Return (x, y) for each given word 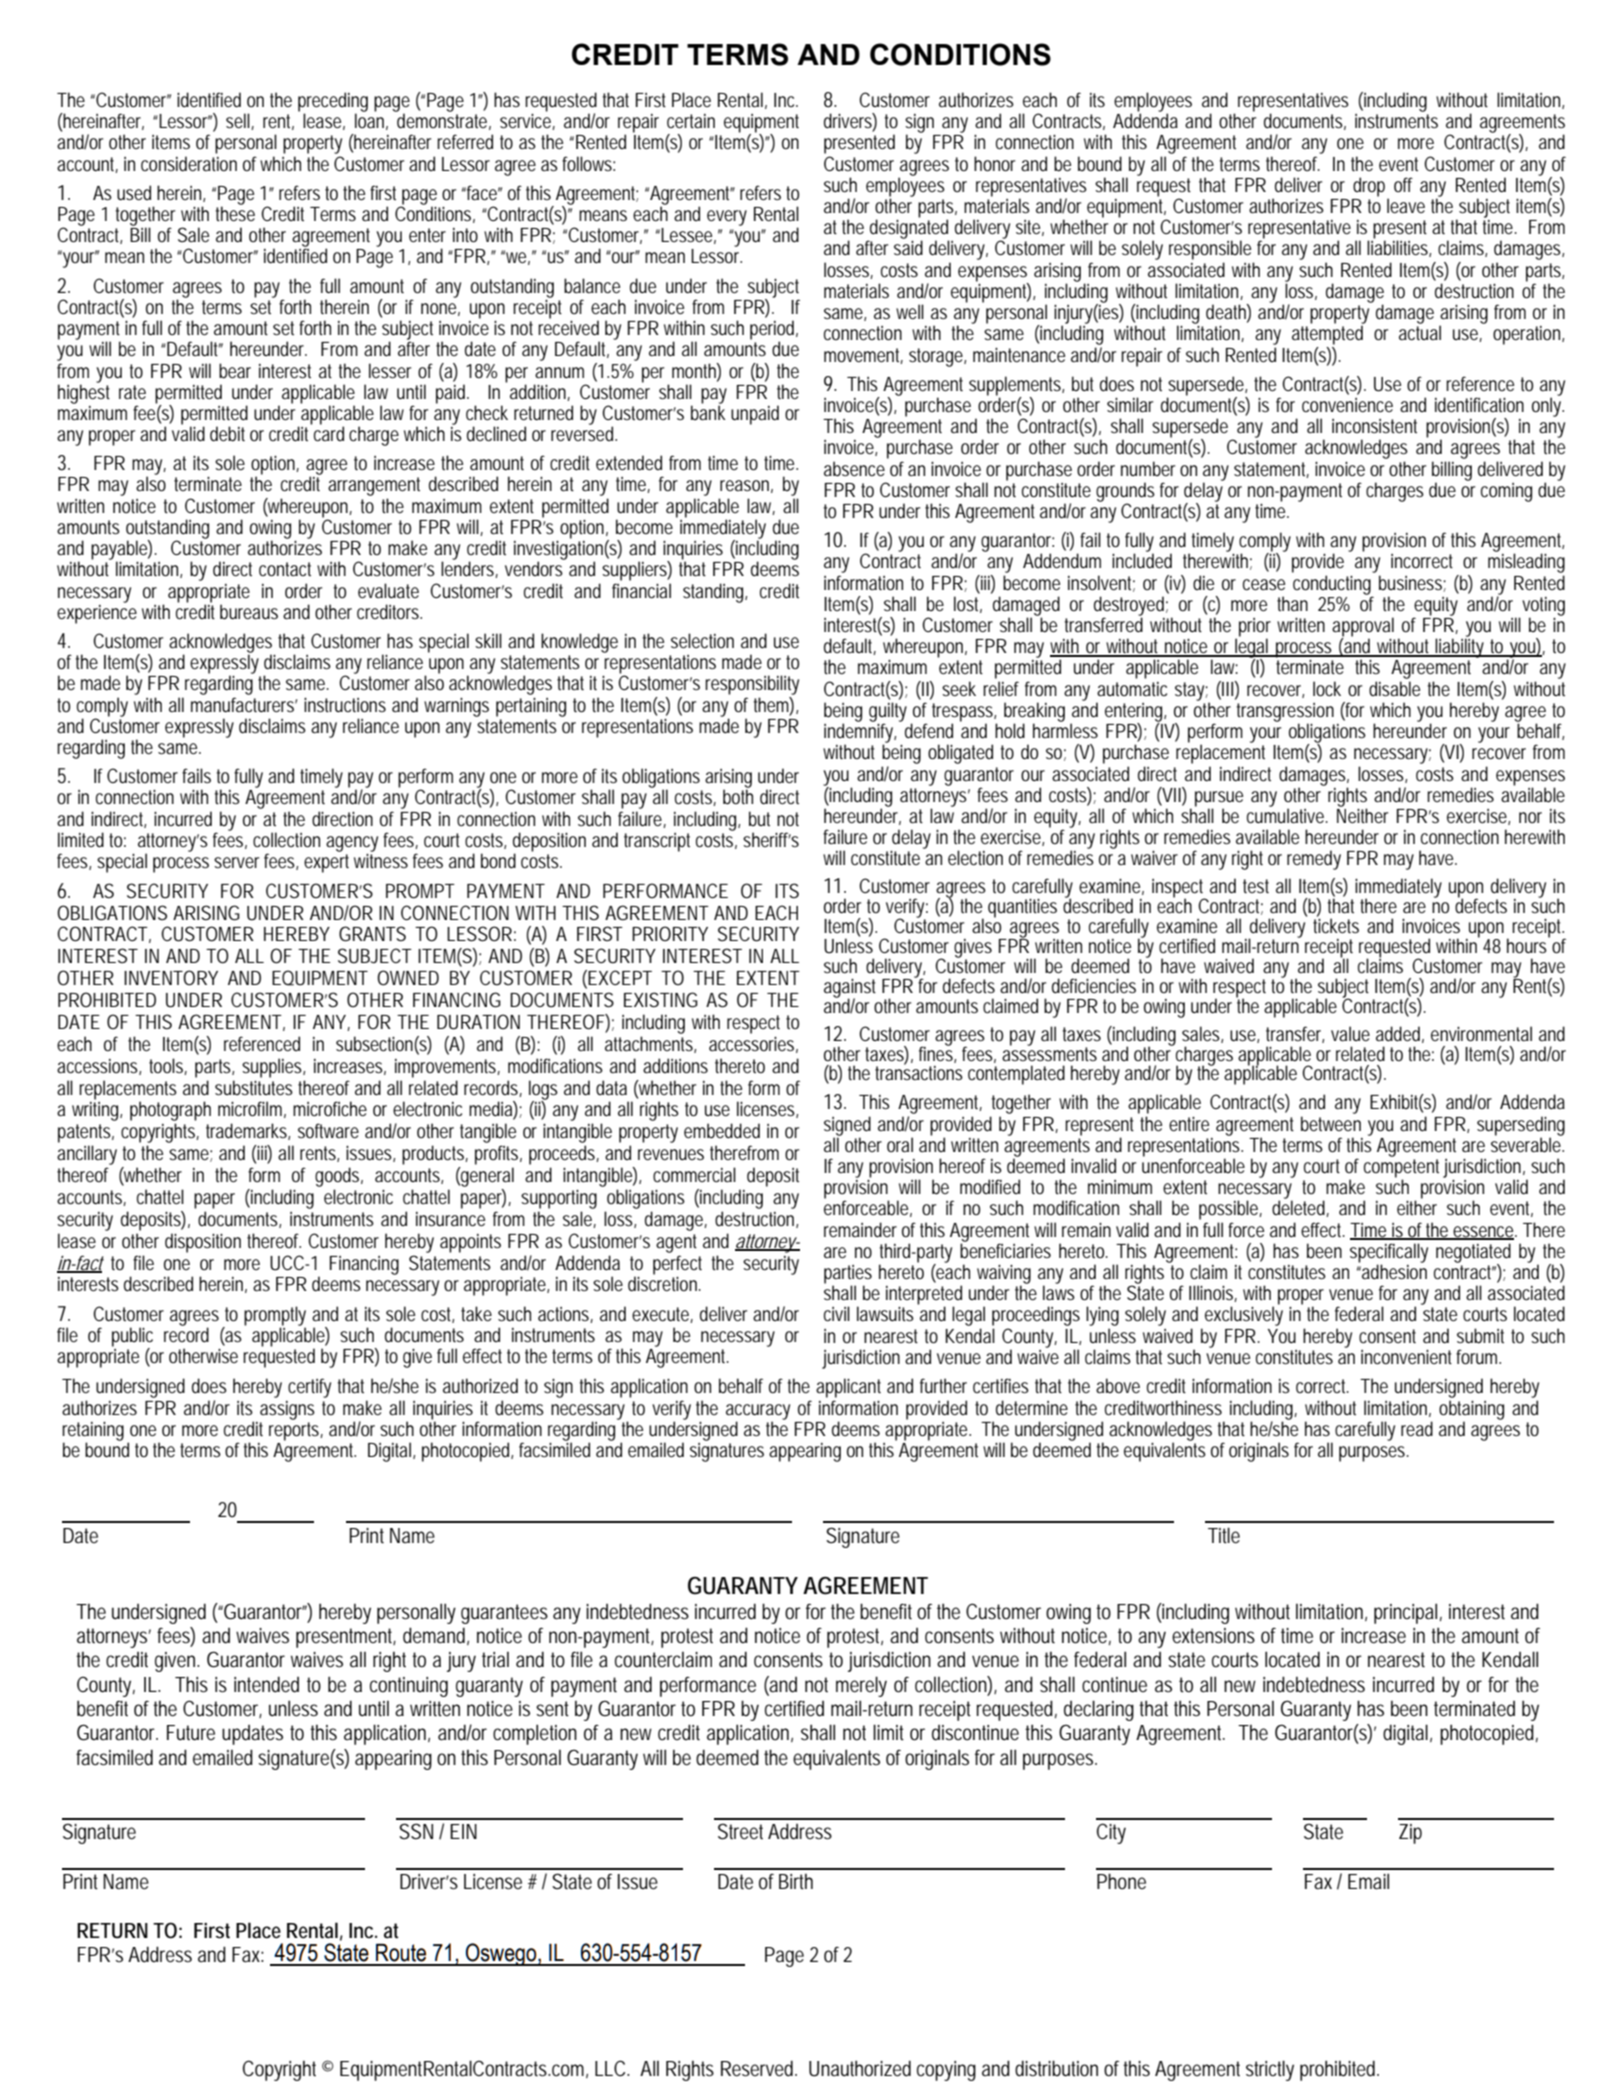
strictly (1270, 2070)
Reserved (757, 2068)
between (1331, 1123)
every (727, 218)
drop (1369, 187)
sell (239, 121)
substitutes (254, 1088)
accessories (751, 1043)
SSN (416, 1831)
